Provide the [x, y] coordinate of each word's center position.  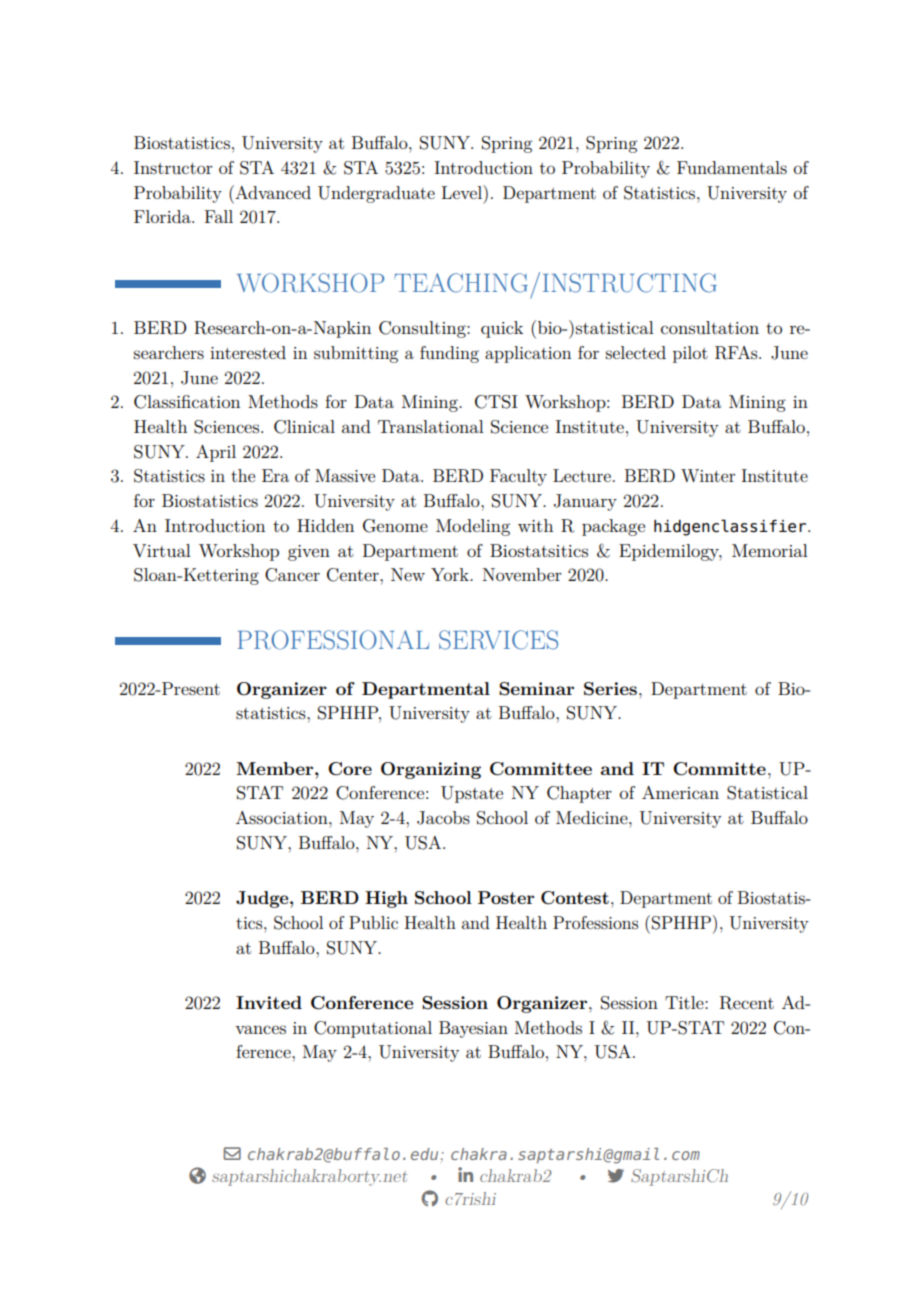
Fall [219, 216]
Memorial [770, 550]
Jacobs [443, 818]
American [680, 792]
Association [283, 817]
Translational [431, 426]
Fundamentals [732, 167]
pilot [690, 354]
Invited [269, 1002]
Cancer [292, 575]
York [451, 574]
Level [463, 192]
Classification [187, 402]
